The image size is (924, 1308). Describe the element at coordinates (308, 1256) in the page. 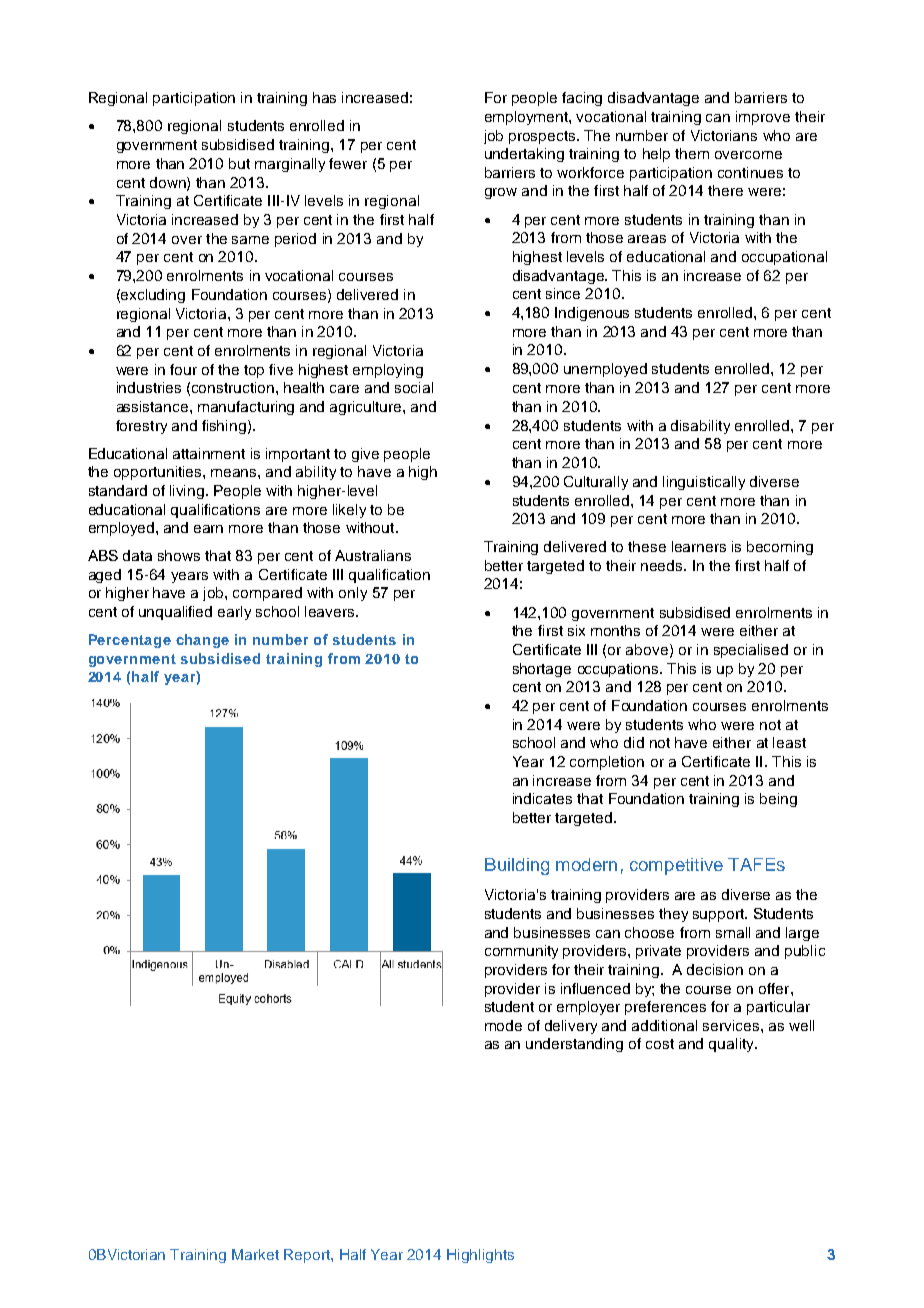

I see `Report` at that location.
